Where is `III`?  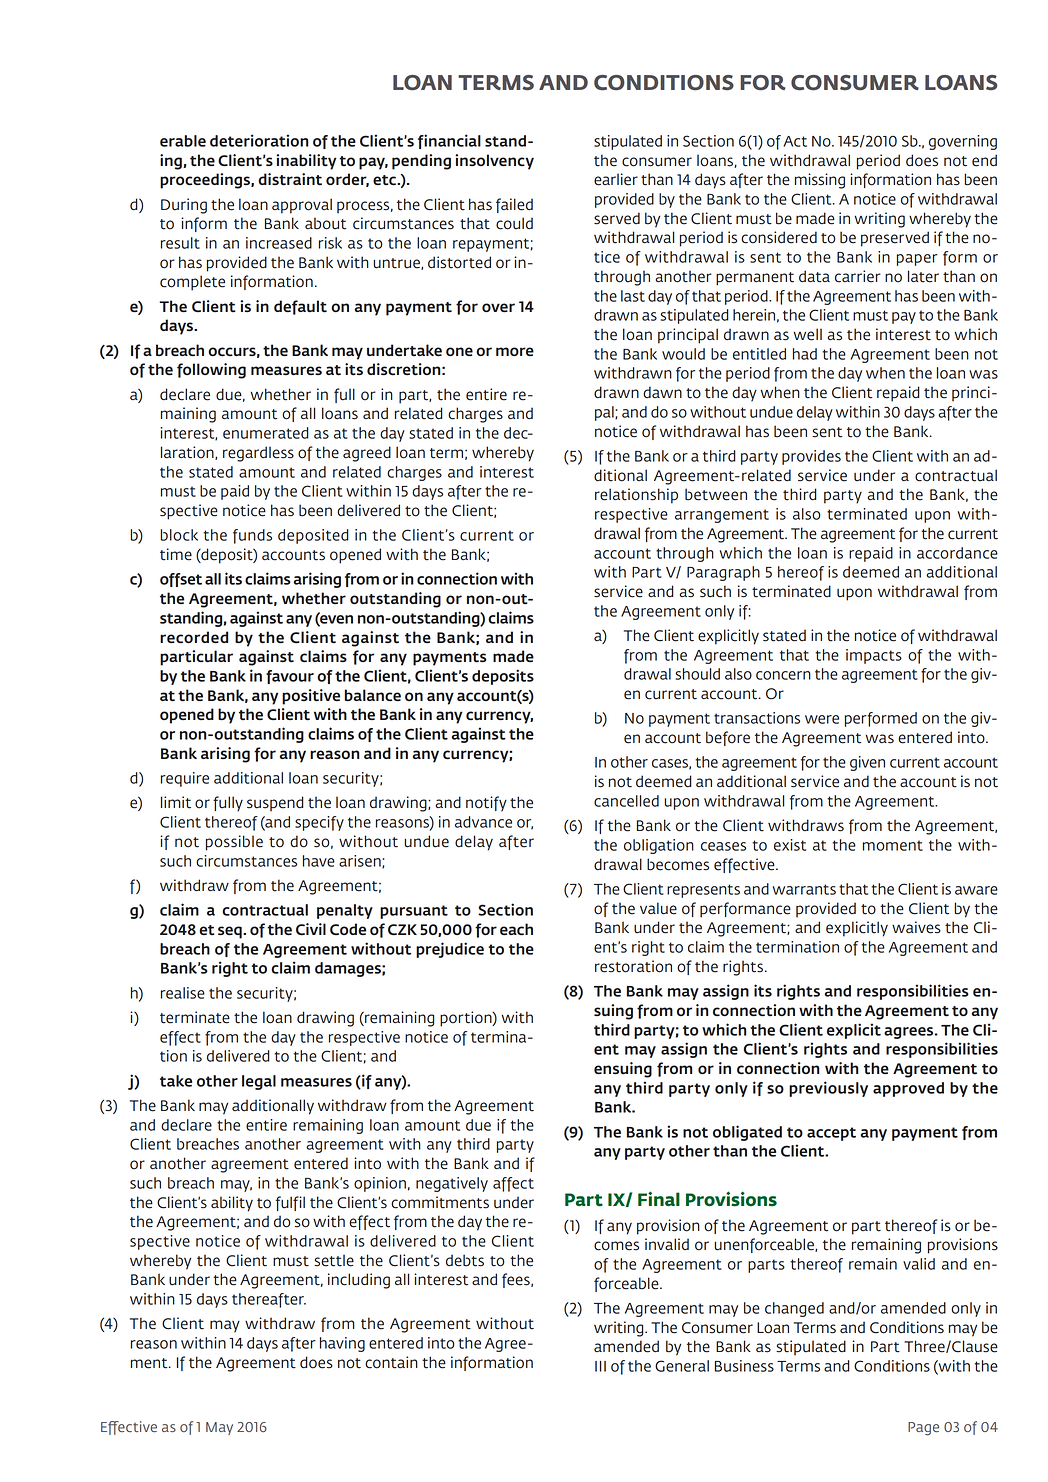 III is located at coordinates (600, 1366).
